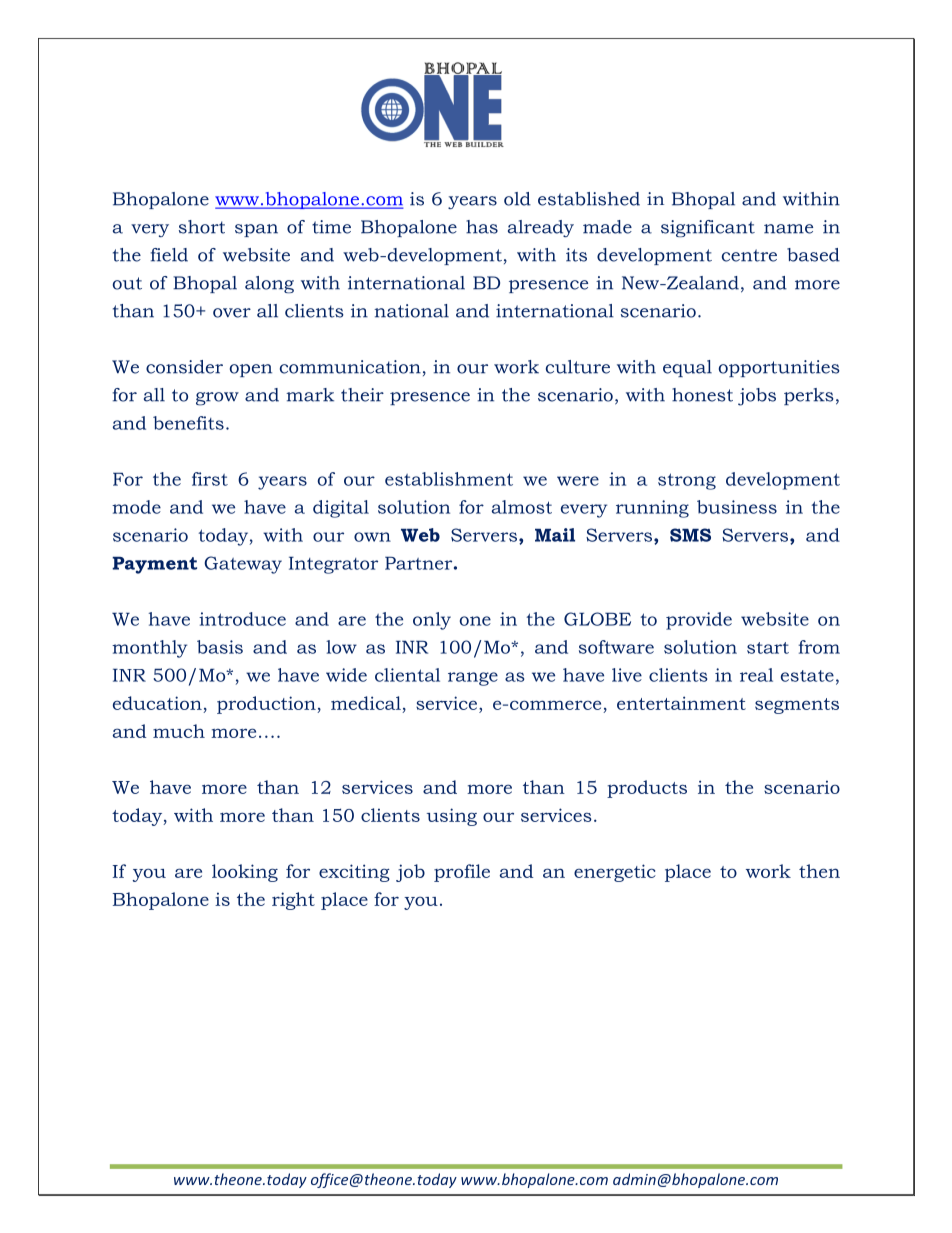 This screenshot has height=1233, width=952. I want to click on jobs, so click(757, 397).
